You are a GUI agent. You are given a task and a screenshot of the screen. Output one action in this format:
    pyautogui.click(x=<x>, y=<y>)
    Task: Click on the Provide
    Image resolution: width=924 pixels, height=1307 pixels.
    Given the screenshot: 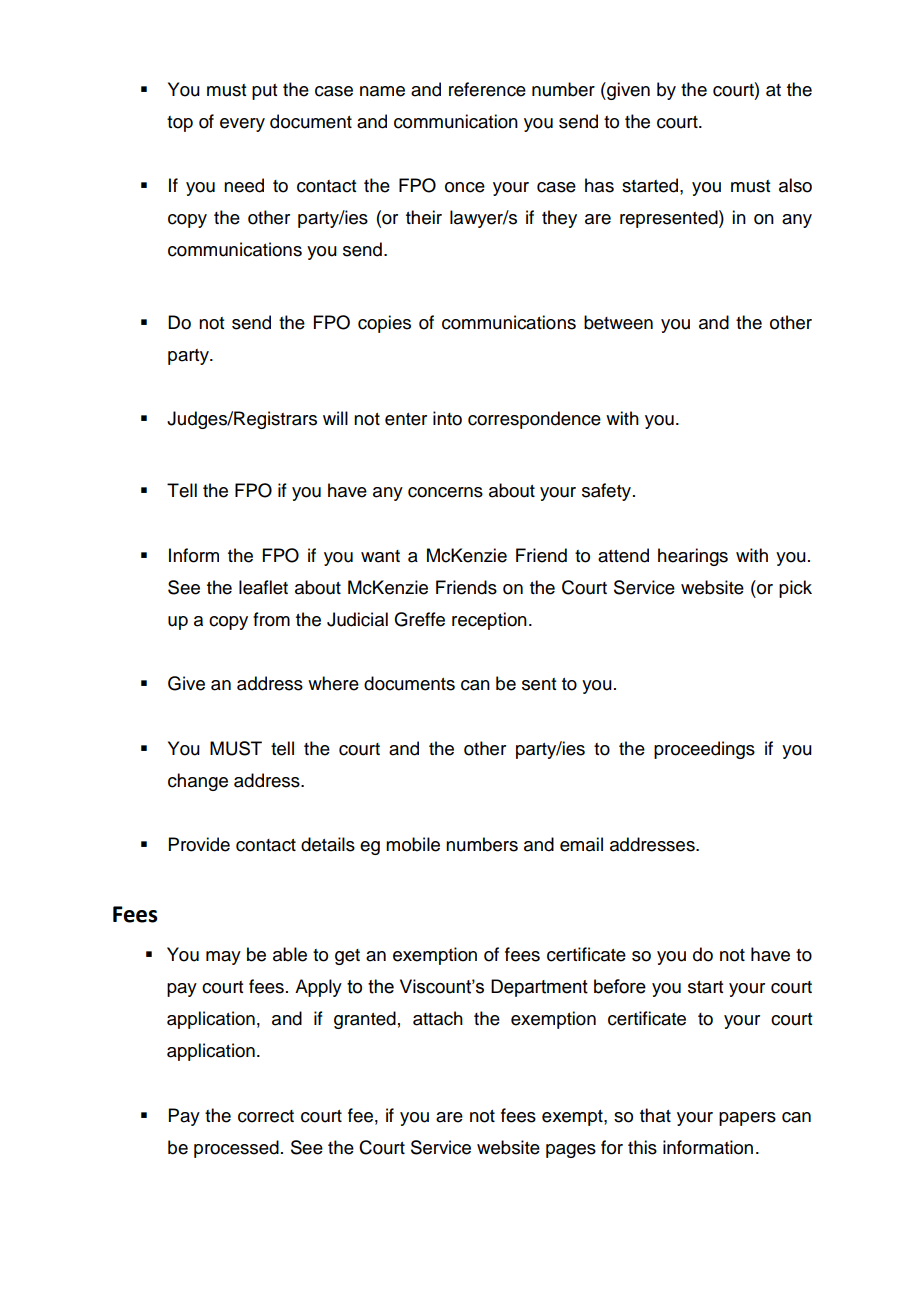 What is the action you would take?
    pyautogui.click(x=199, y=844)
